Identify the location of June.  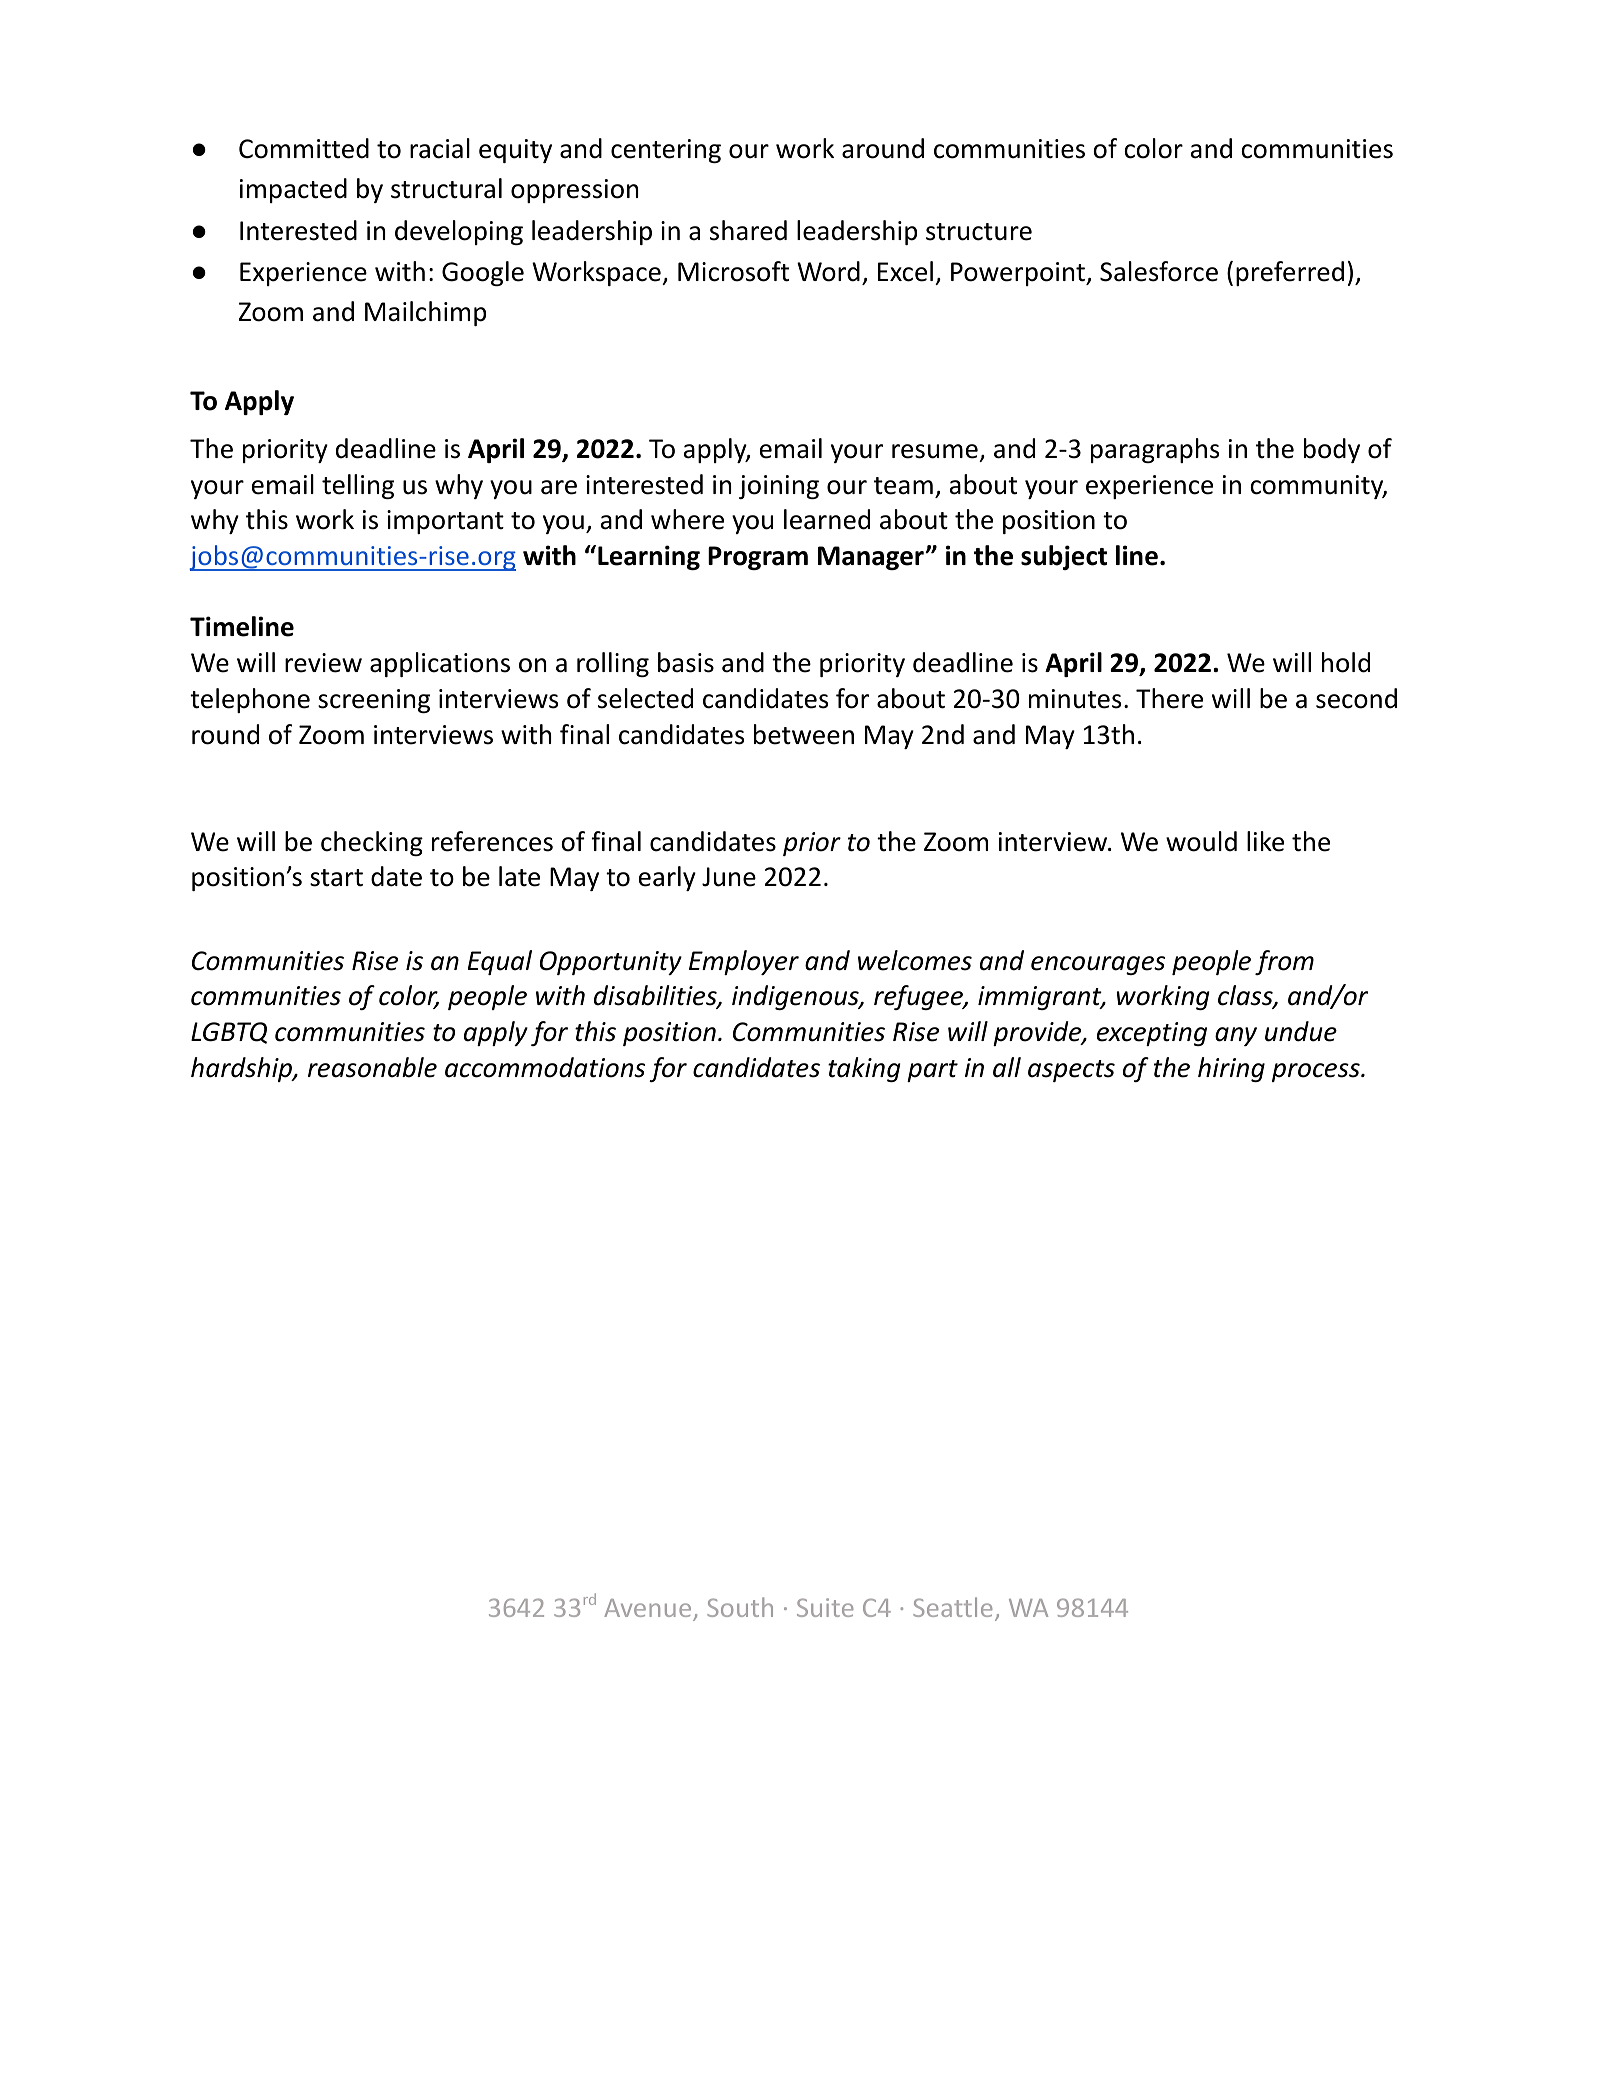
(729, 877).
